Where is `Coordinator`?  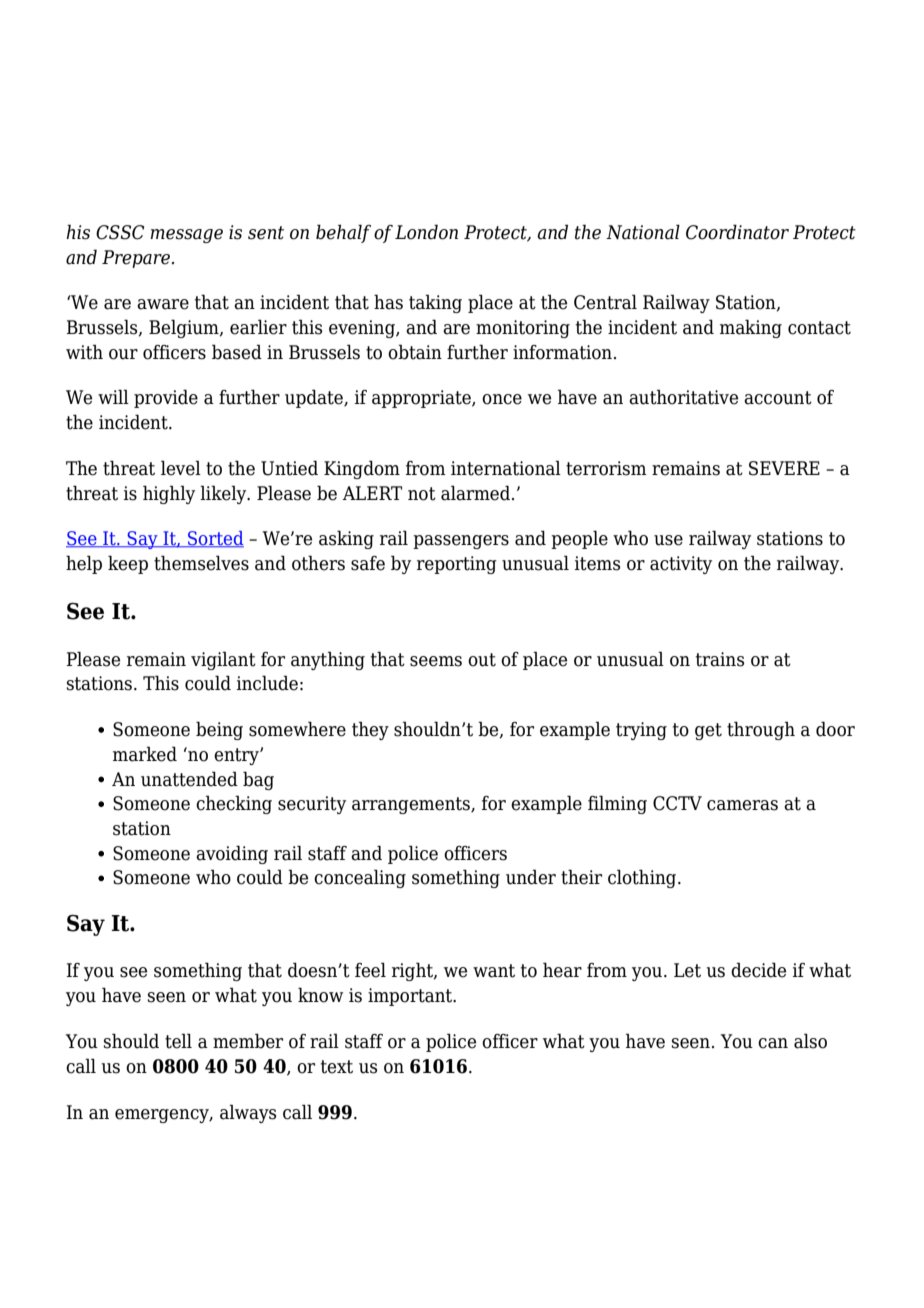 Coordinator is located at coordinates (737, 232).
